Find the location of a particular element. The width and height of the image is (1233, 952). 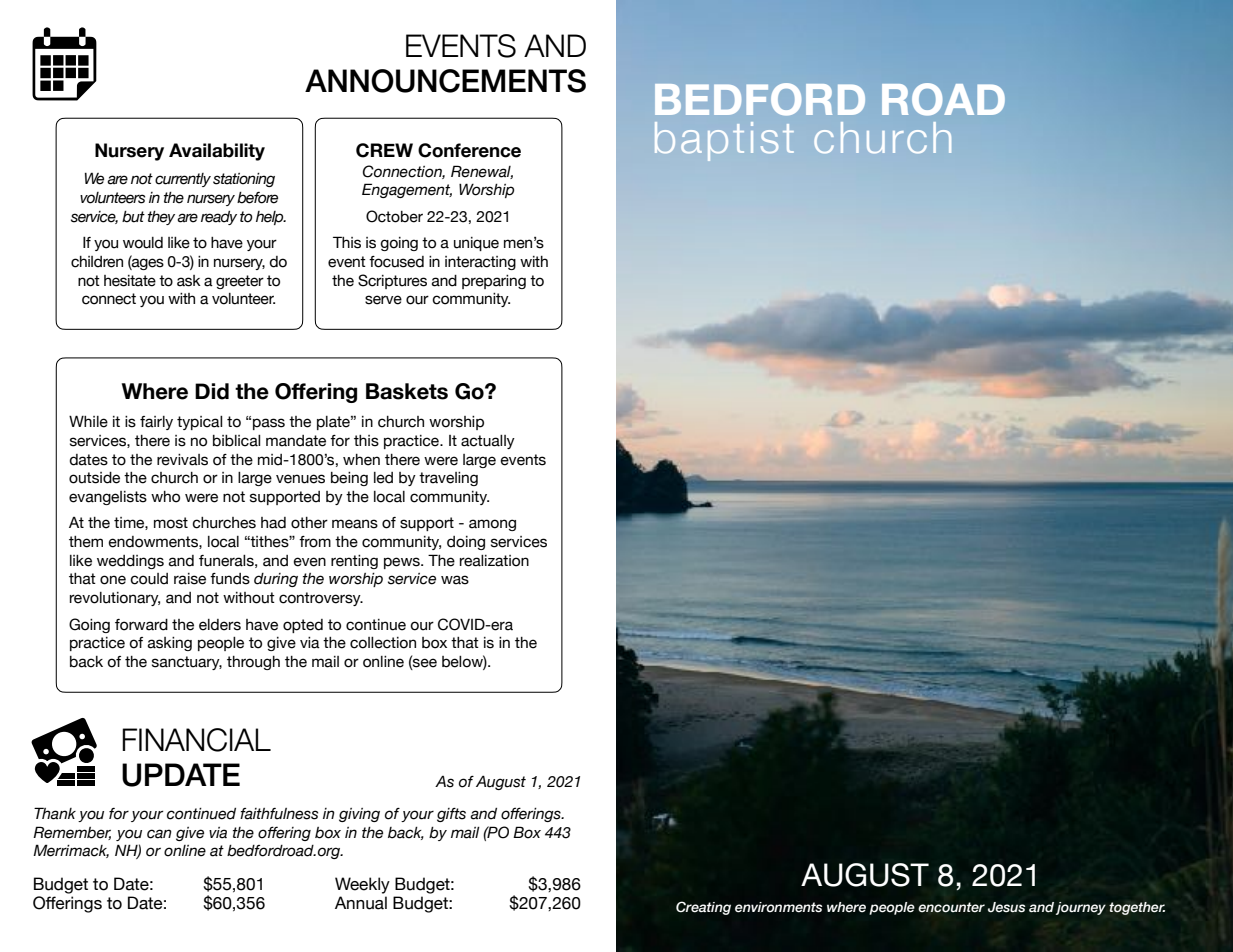

among is located at coordinates (492, 525).
